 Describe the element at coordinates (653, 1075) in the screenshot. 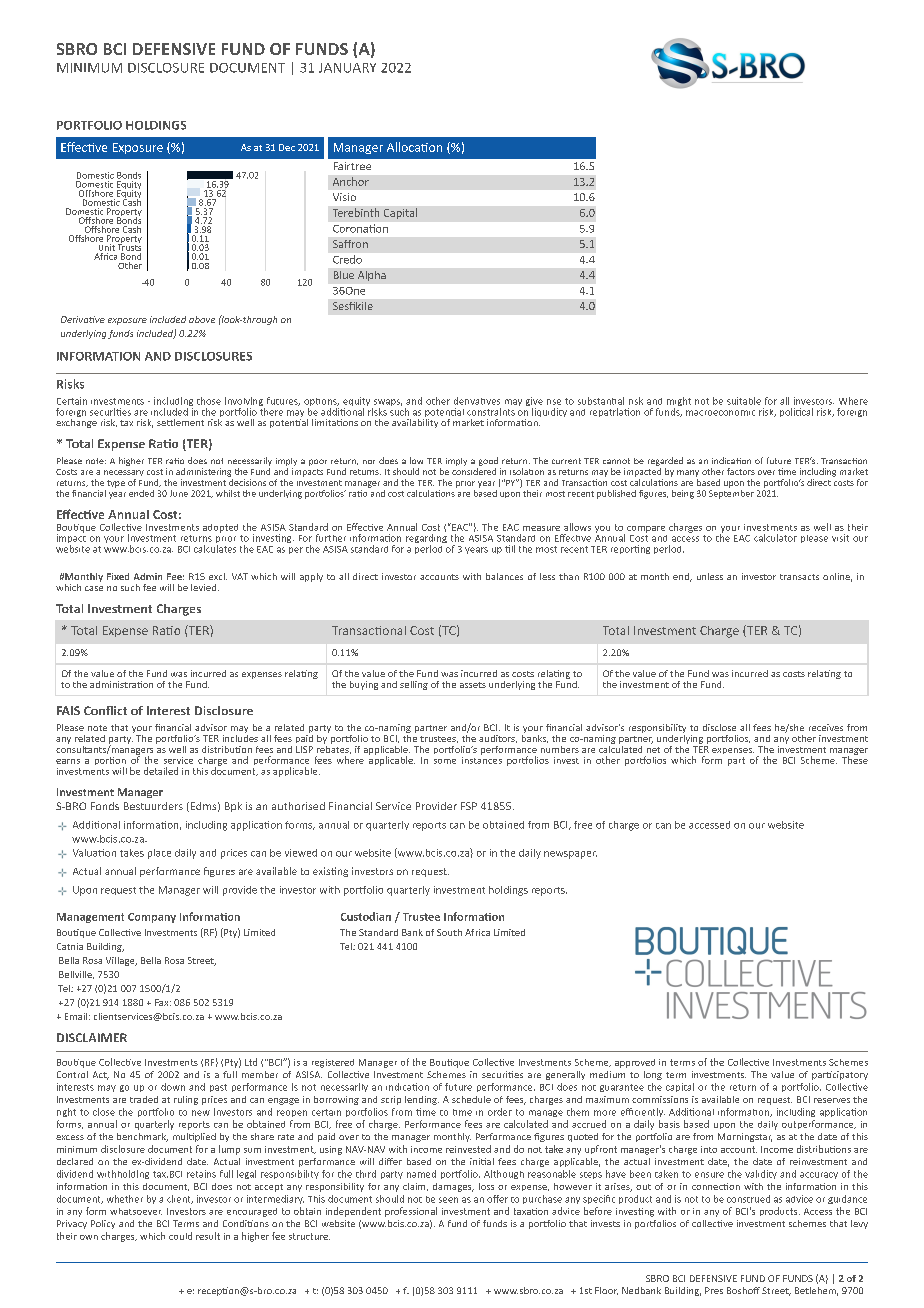

I see `long` at that location.
